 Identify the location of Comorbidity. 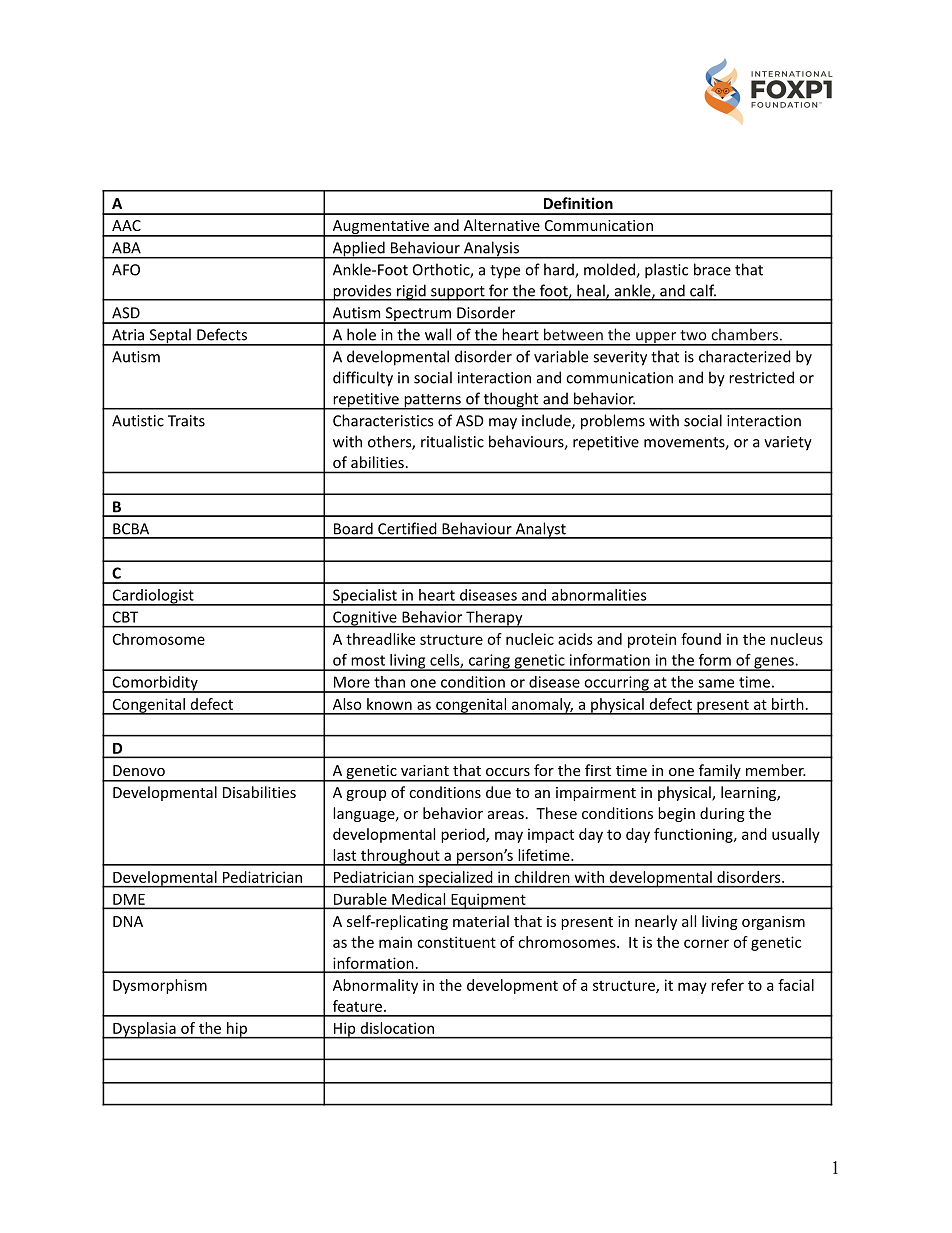
(155, 684).
